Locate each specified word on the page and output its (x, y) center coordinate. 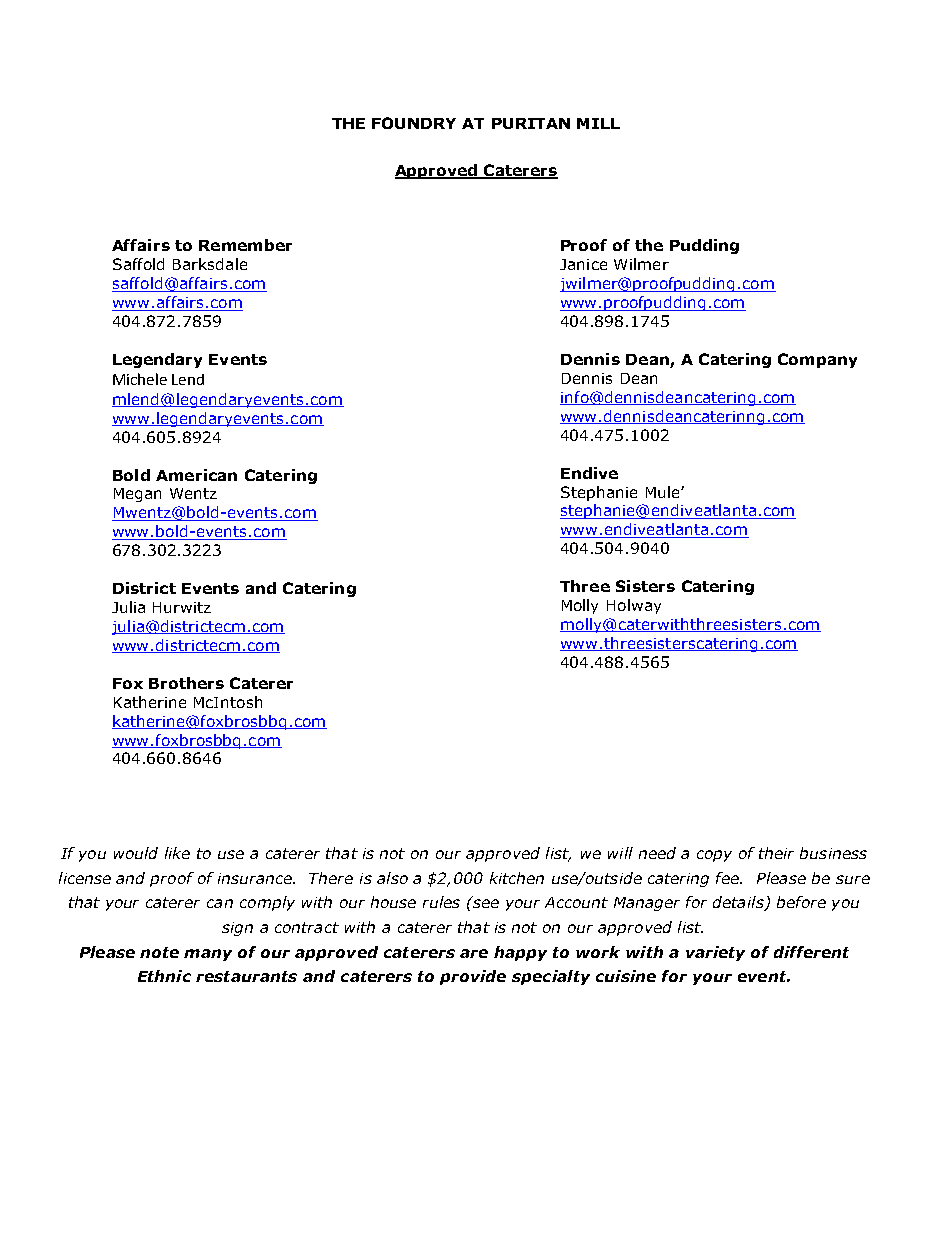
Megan (137, 495)
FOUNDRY (414, 123)
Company (817, 360)
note (159, 952)
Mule (664, 492)
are (474, 953)
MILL (598, 123)
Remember (245, 245)
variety (715, 953)
